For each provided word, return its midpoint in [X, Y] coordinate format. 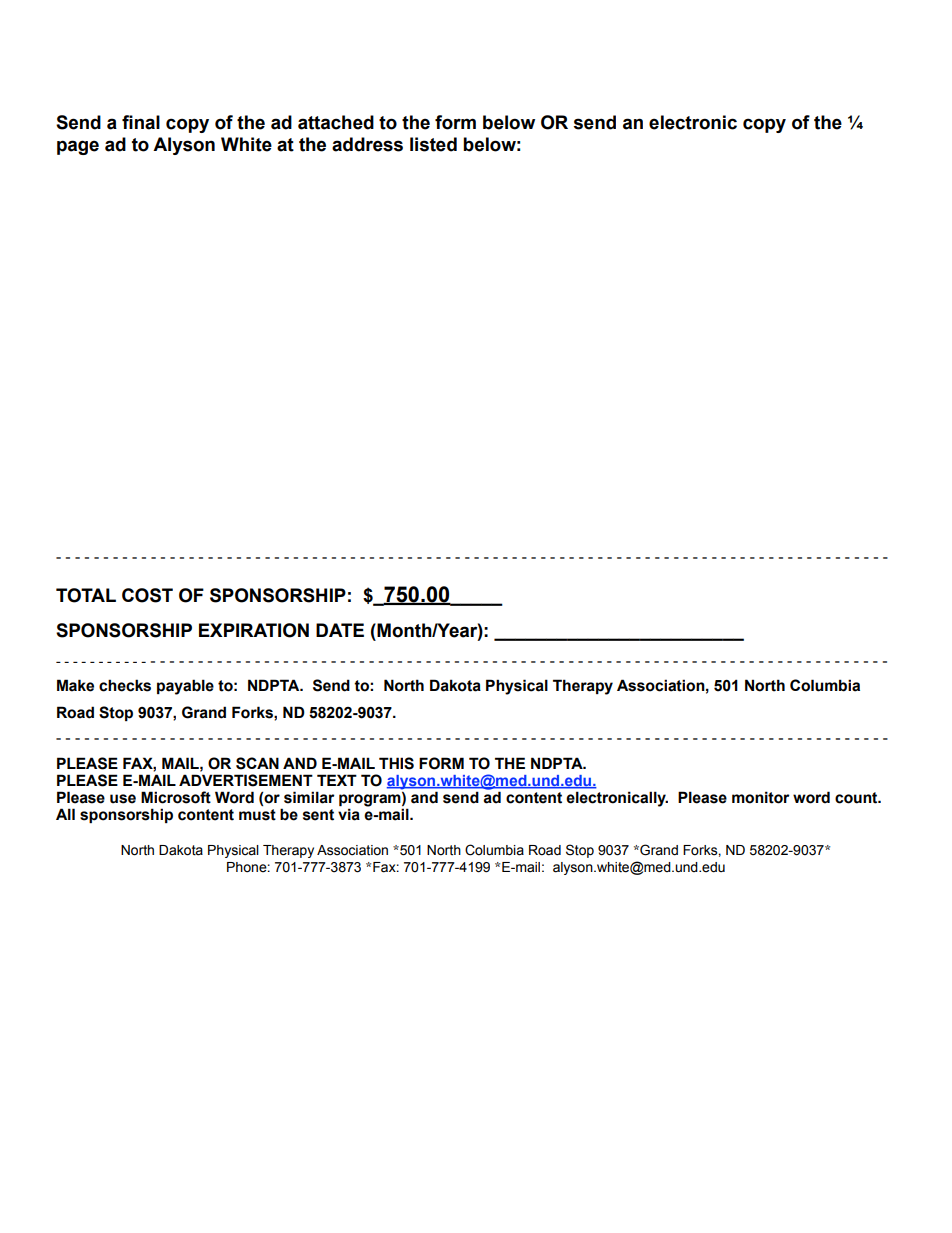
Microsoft [176, 797]
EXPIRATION [254, 630]
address [367, 144]
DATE [340, 630]
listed [433, 144]
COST [147, 595]
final [141, 122]
